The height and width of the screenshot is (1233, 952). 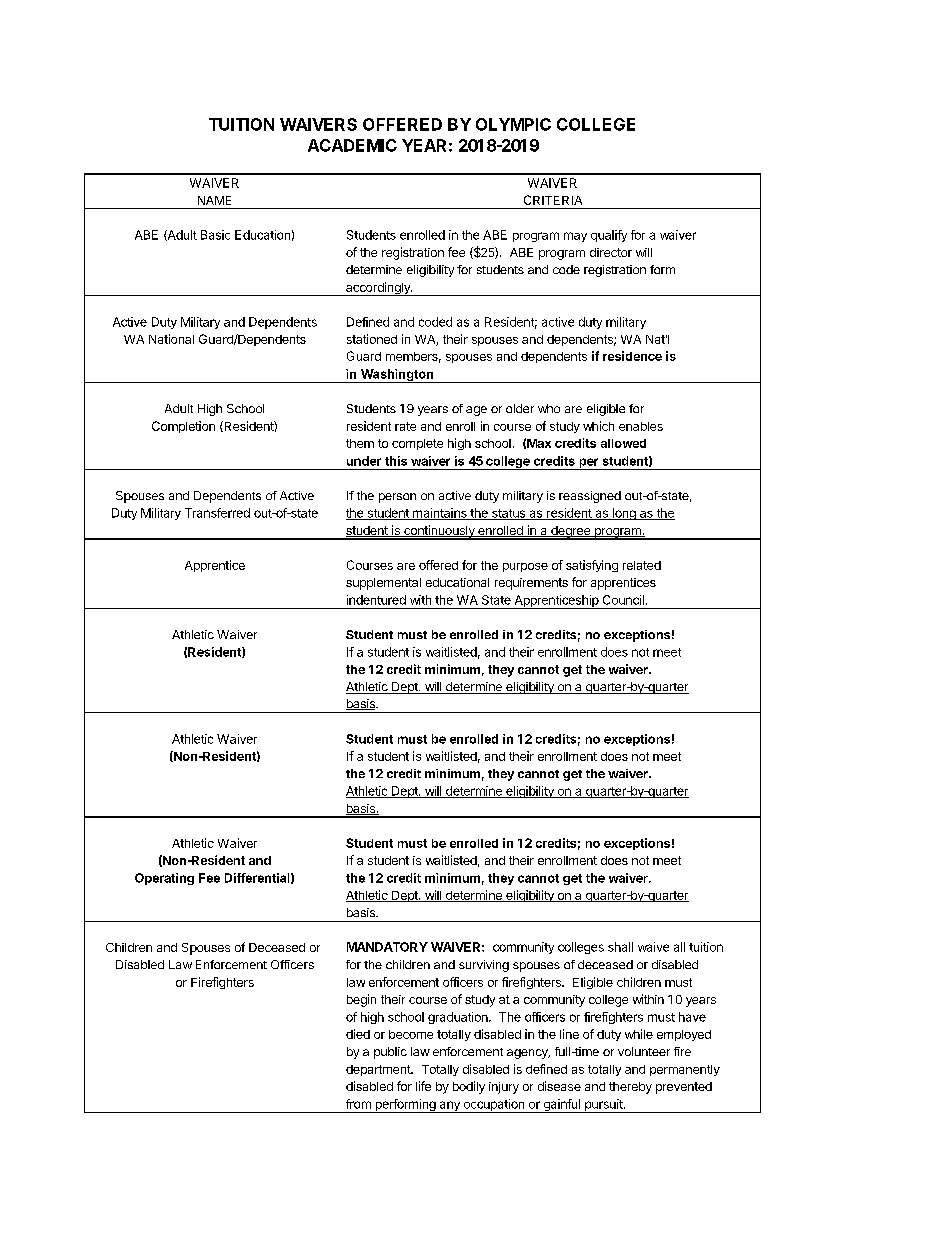 What do you see at coordinates (609, 236) in the screenshot?
I see `qualify` at bounding box center [609, 236].
